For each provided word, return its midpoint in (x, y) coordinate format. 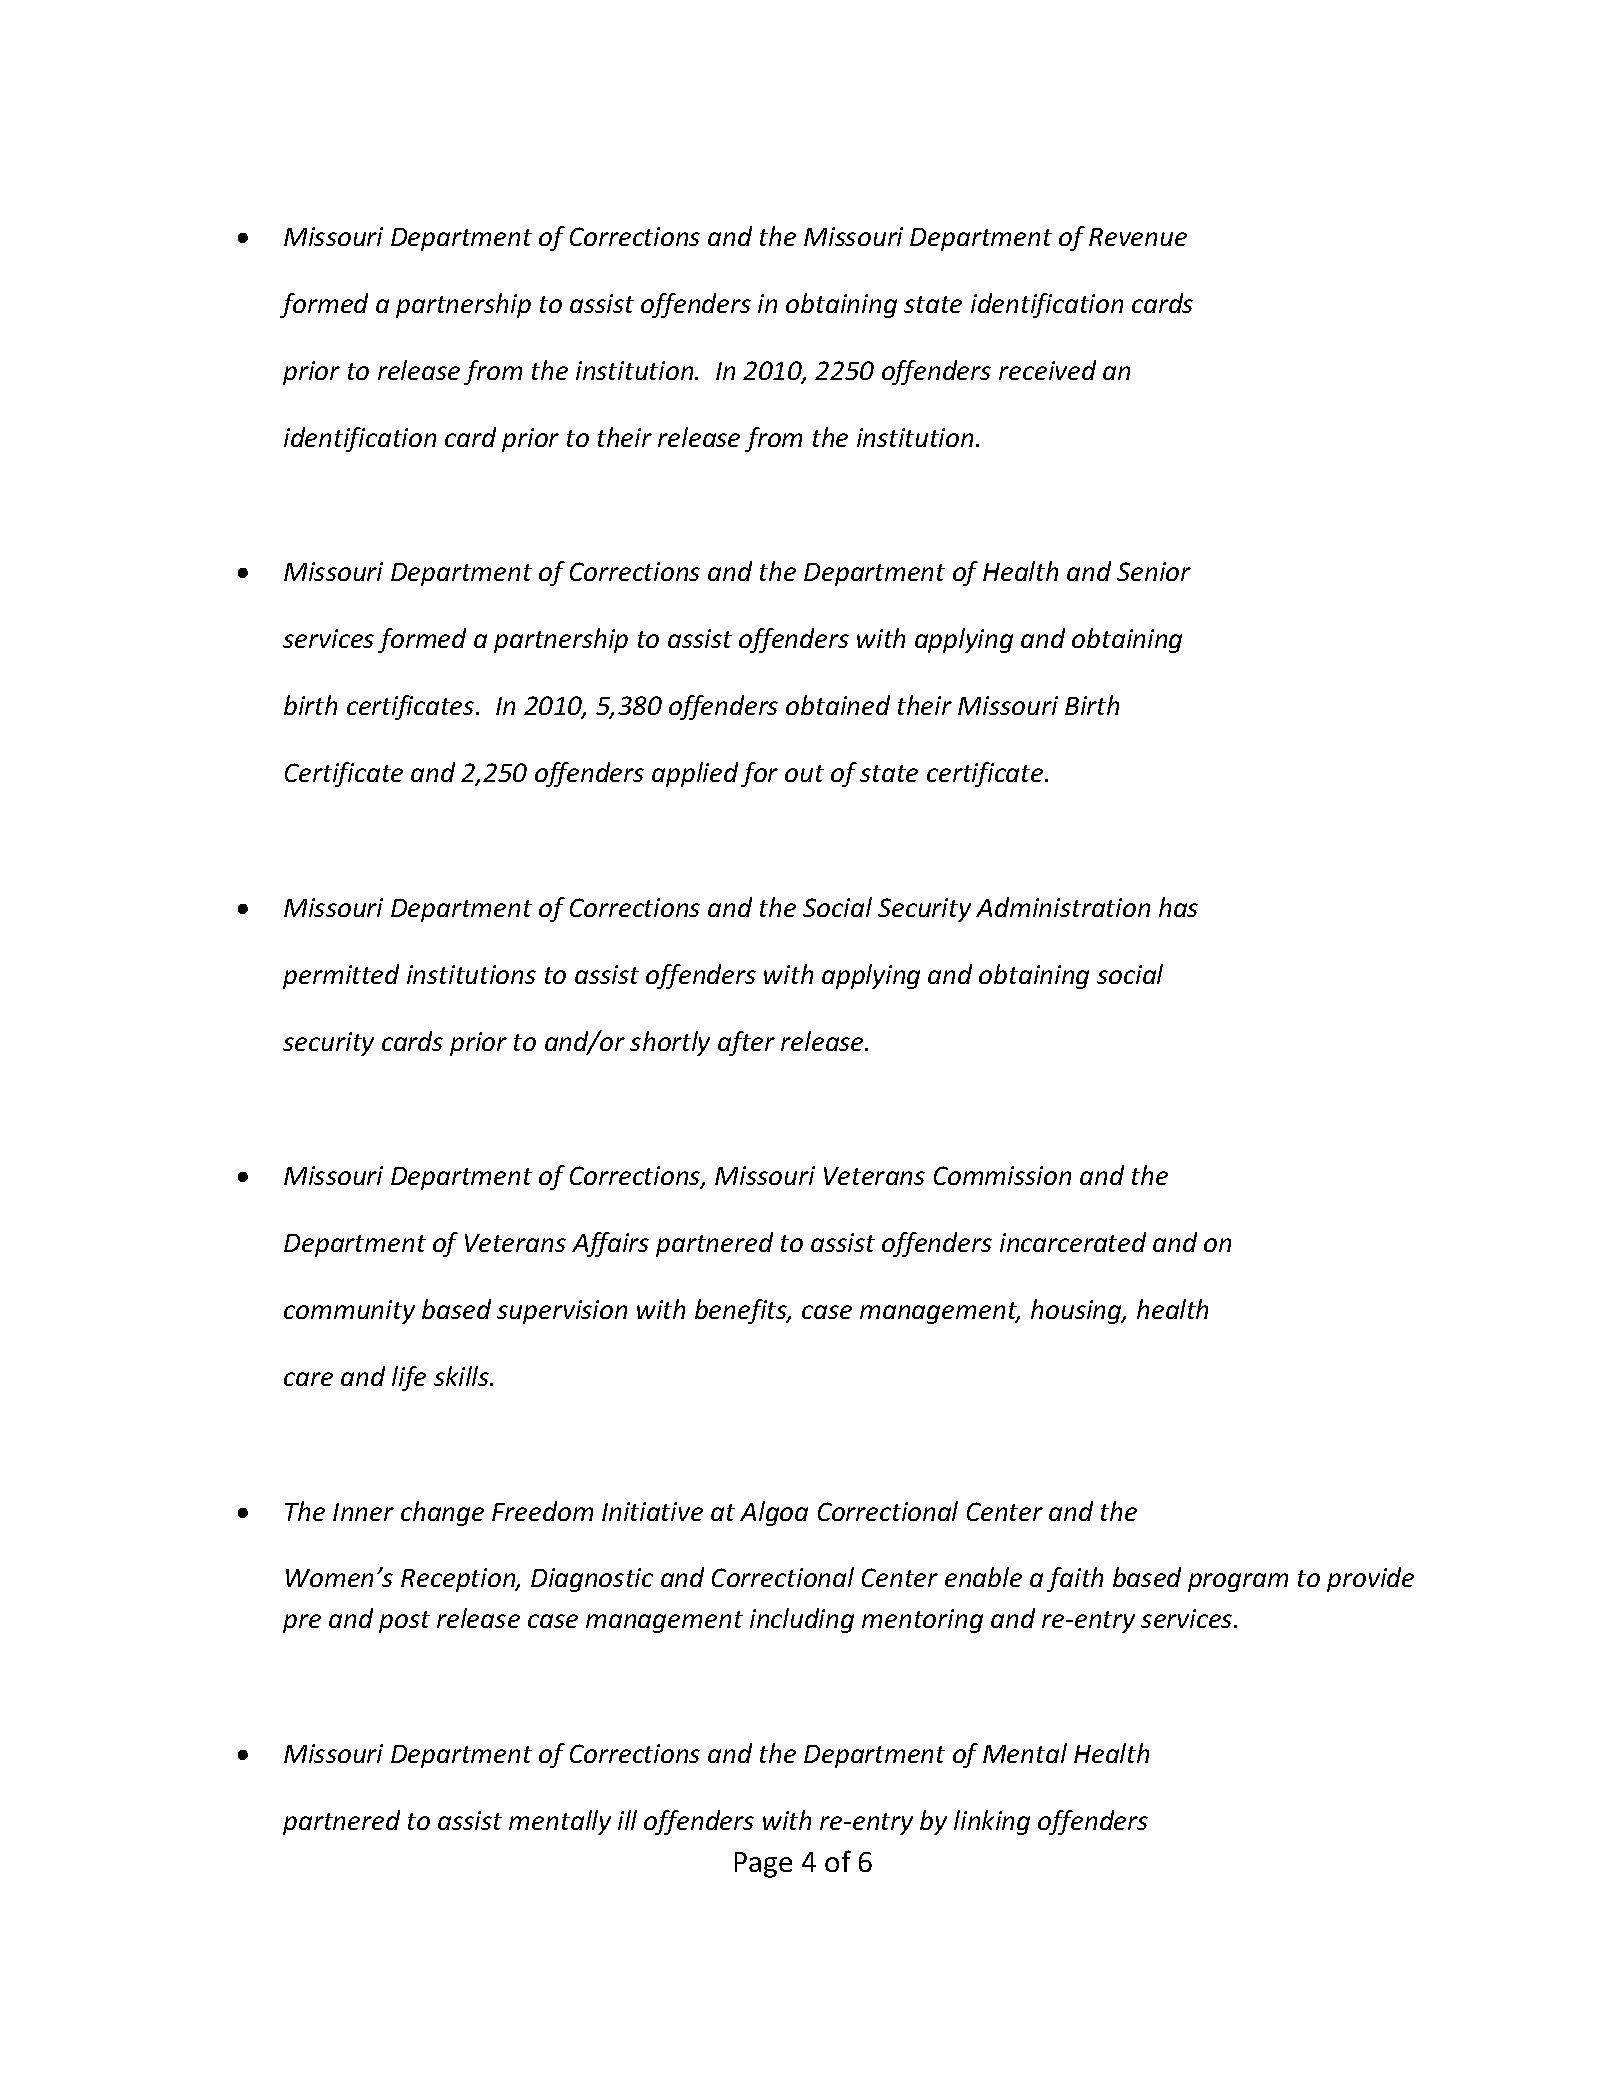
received (1047, 370)
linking (992, 1822)
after (746, 1043)
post (404, 1622)
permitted (341, 976)
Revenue (1138, 237)
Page (763, 1865)
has (1178, 907)
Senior (1154, 571)
